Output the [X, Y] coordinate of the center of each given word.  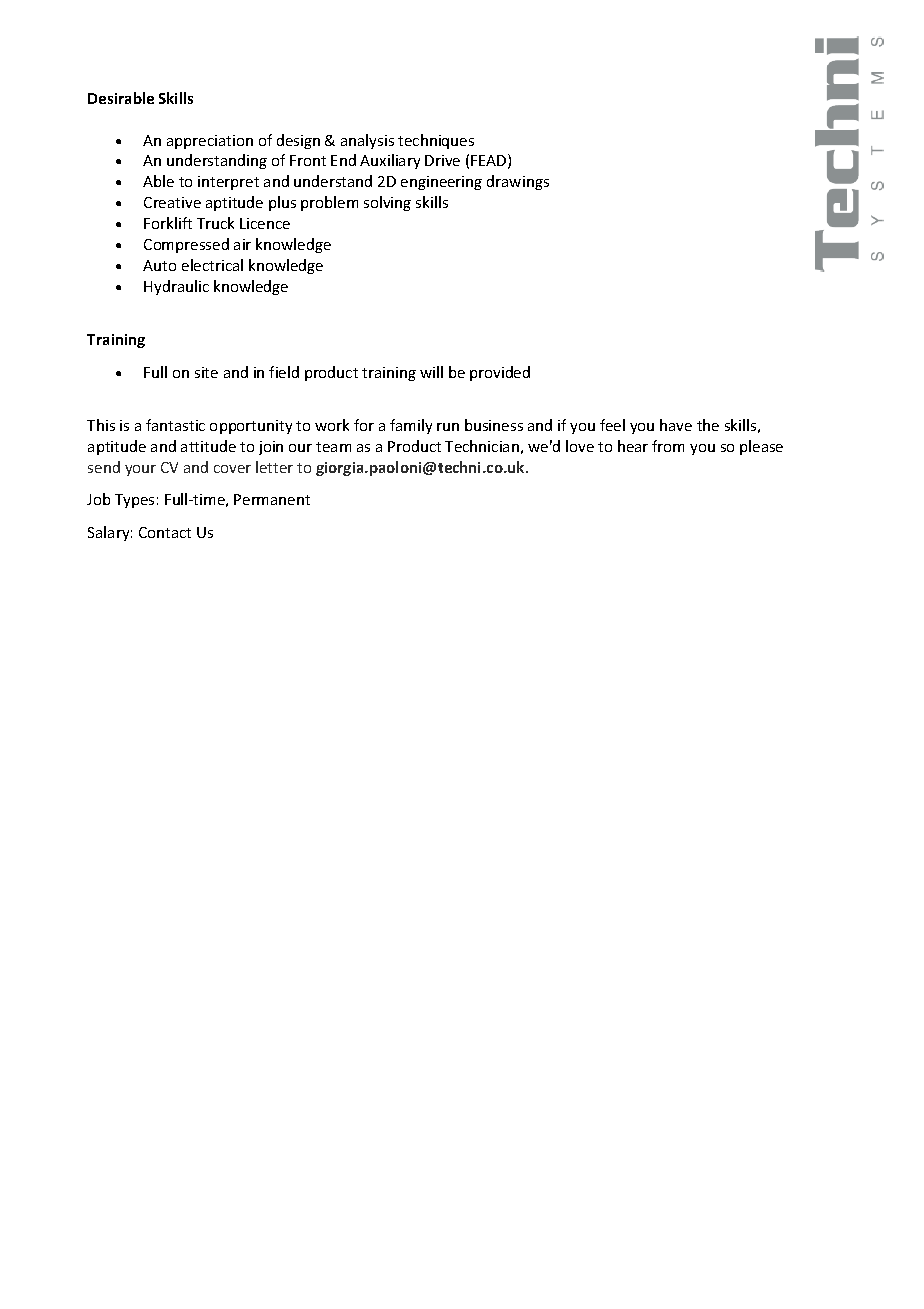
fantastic [175, 425]
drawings [518, 182]
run [448, 427]
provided [500, 373]
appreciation [210, 142]
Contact [165, 532]
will [431, 372]
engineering [441, 183]
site [206, 372]
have [676, 425]
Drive [442, 160]
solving [387, 203]
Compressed [186, 245]
